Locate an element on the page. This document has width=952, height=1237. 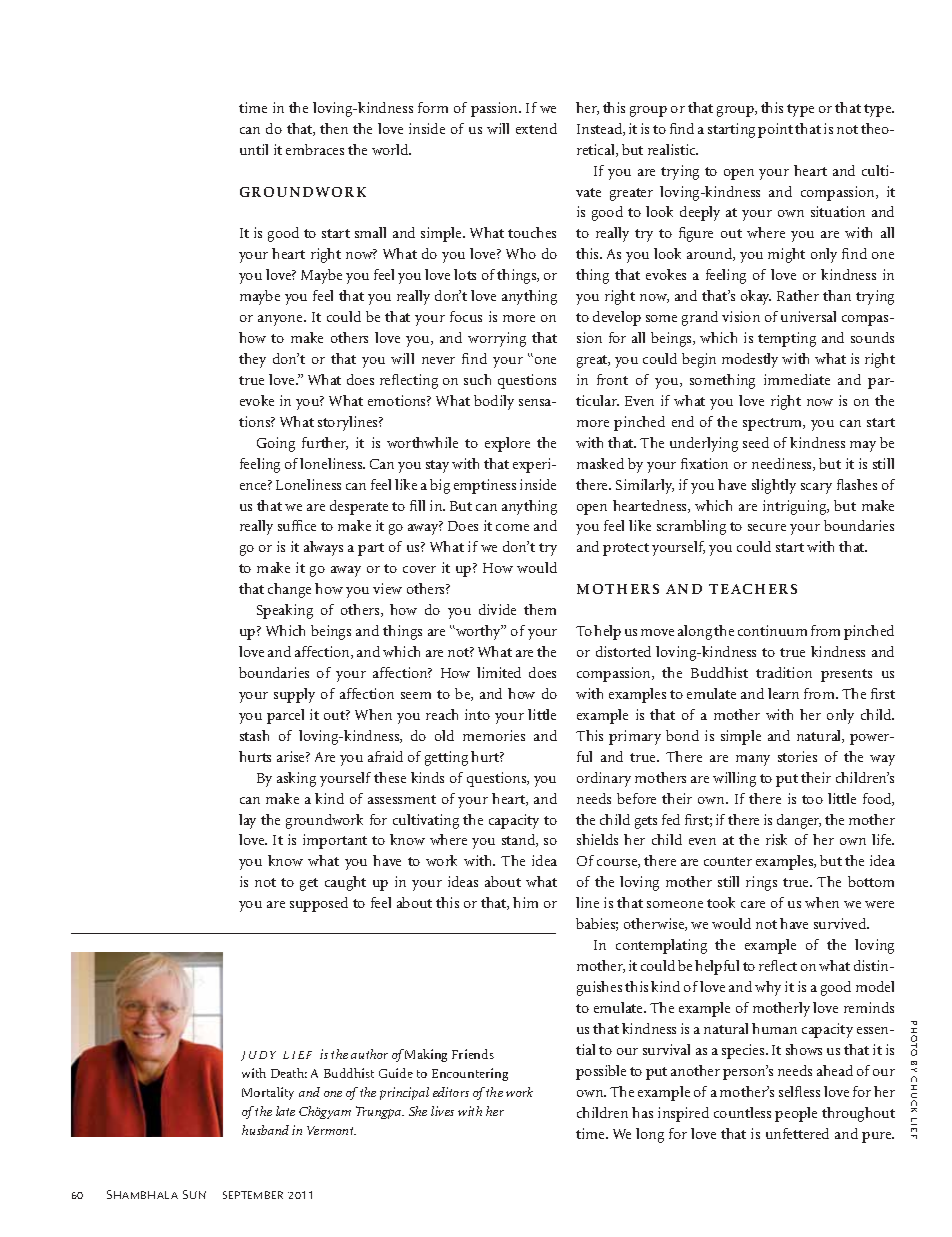
point is located at coordinates (775, 130).
